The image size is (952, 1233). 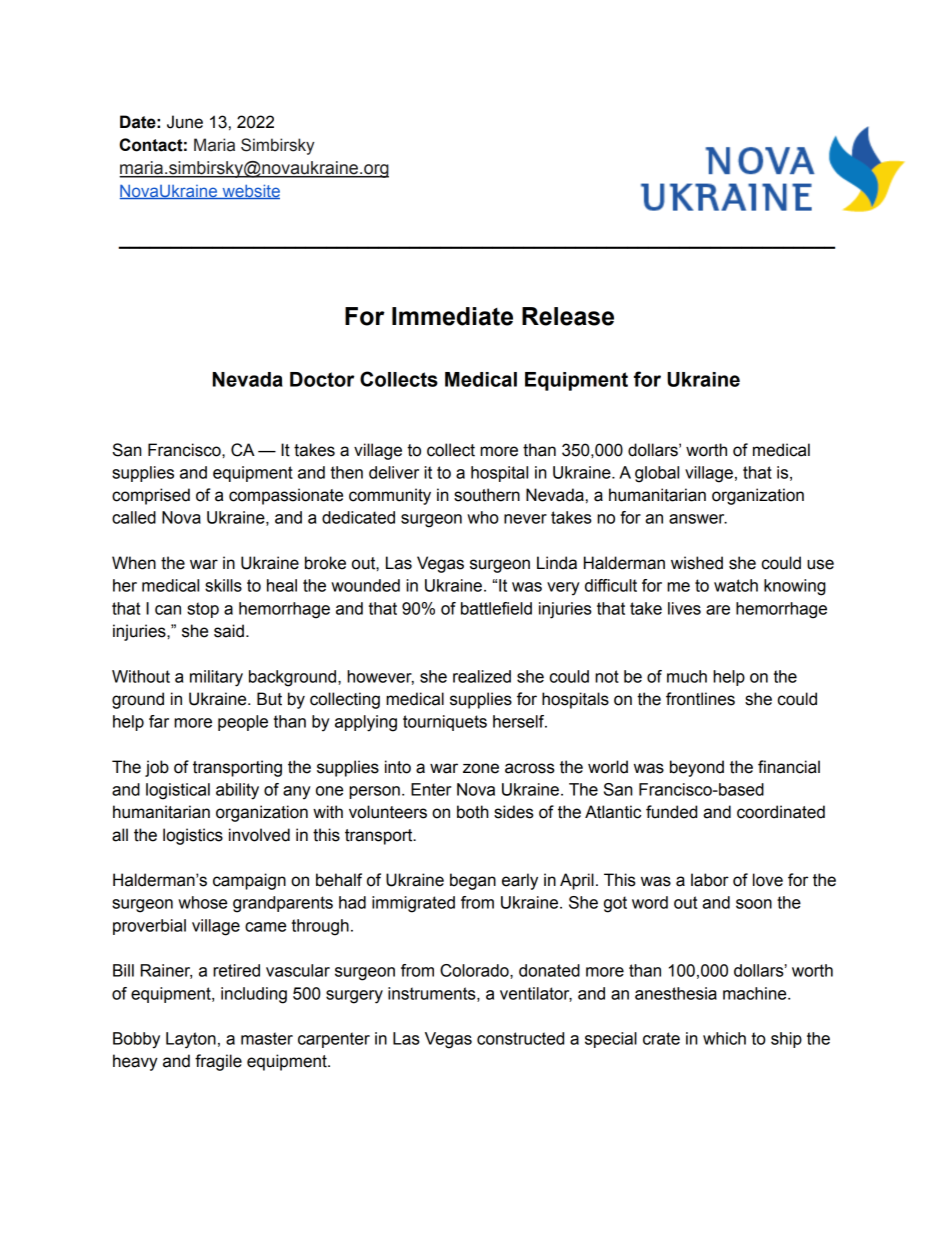 What do you see at coordinates (223, 585) in the screenshot?
I see `skills` at bounding box center [223, 585].
